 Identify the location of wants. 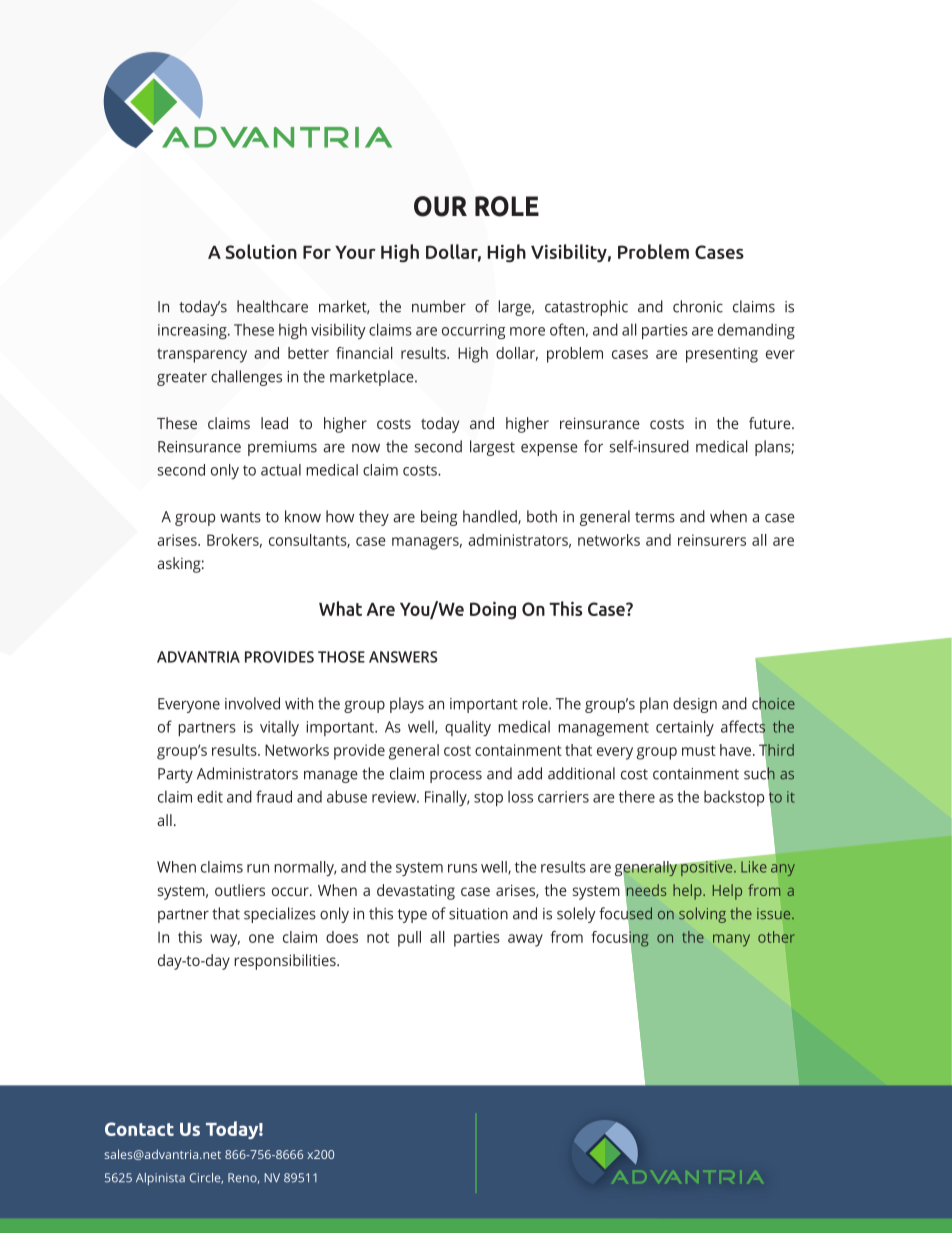
(240, 517).
